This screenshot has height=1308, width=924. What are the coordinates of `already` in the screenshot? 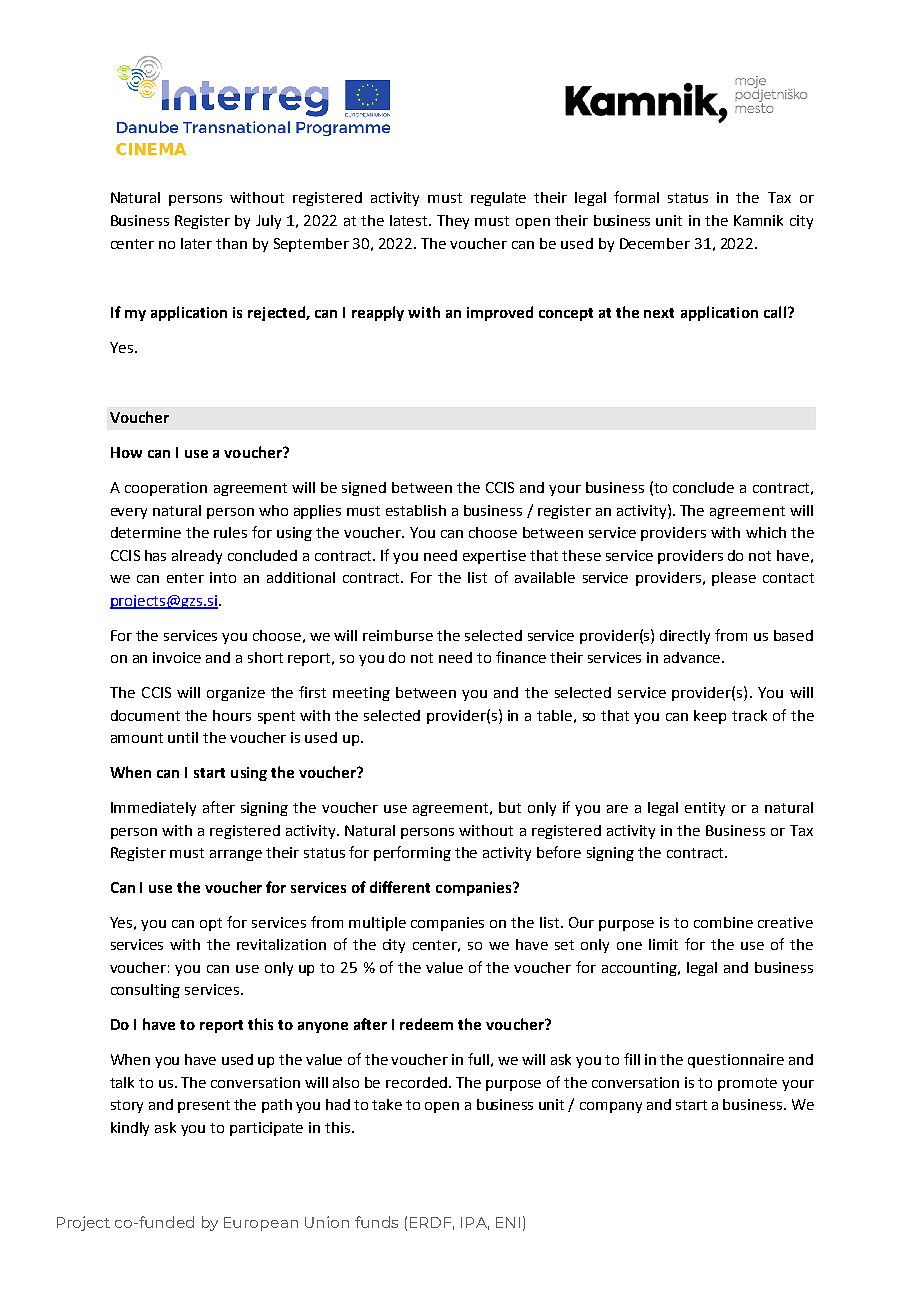 It's located at (197, 557).
